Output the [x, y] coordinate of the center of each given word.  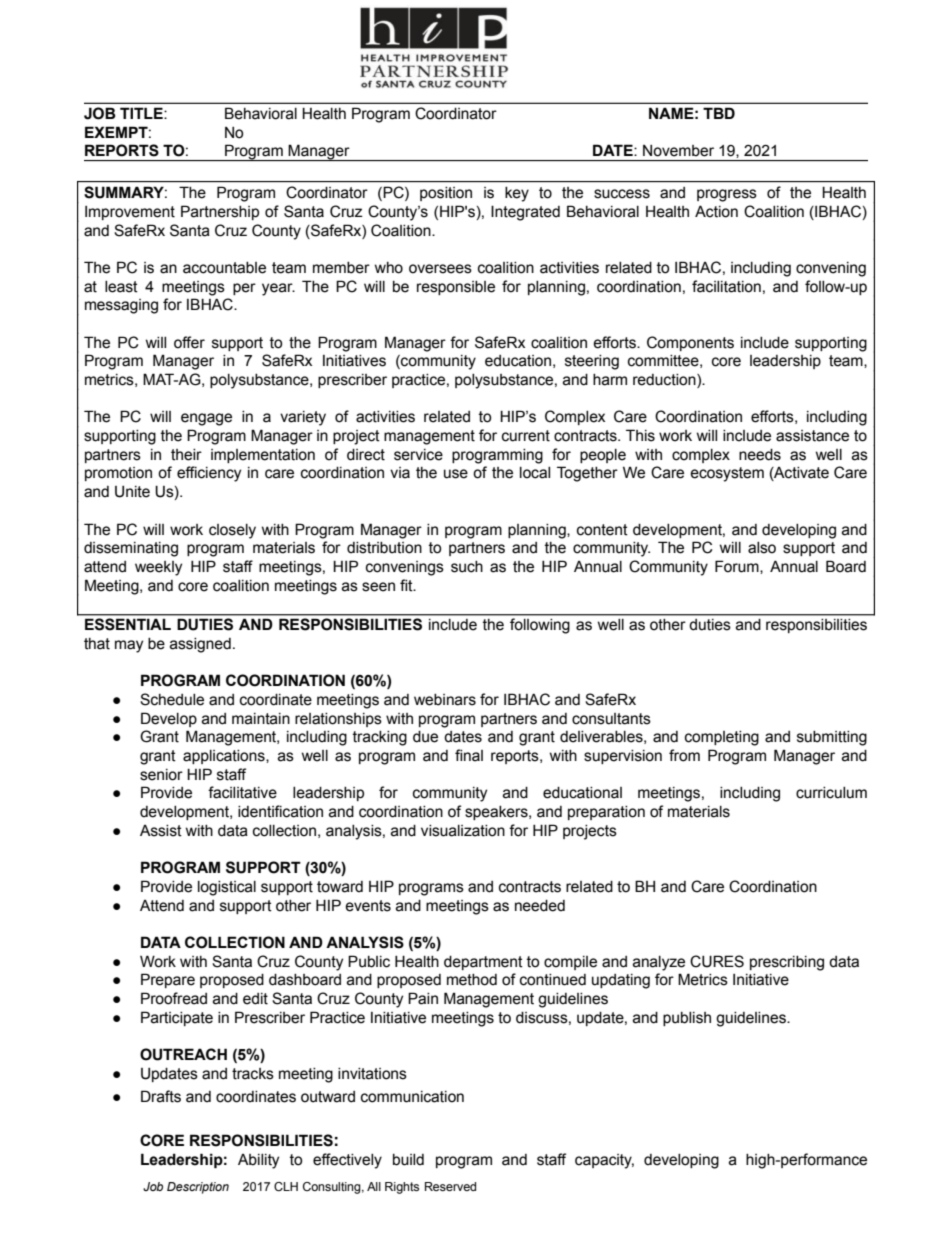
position [446, 194]
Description [198, 1188]
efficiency [209, 474]
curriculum [831, 793]
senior [161, 775]
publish [687, 1019]
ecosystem [727, 474]
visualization [463, 831]
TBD [719, 113]
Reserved [450, 1186]
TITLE [142, 113]
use [456, 474]
